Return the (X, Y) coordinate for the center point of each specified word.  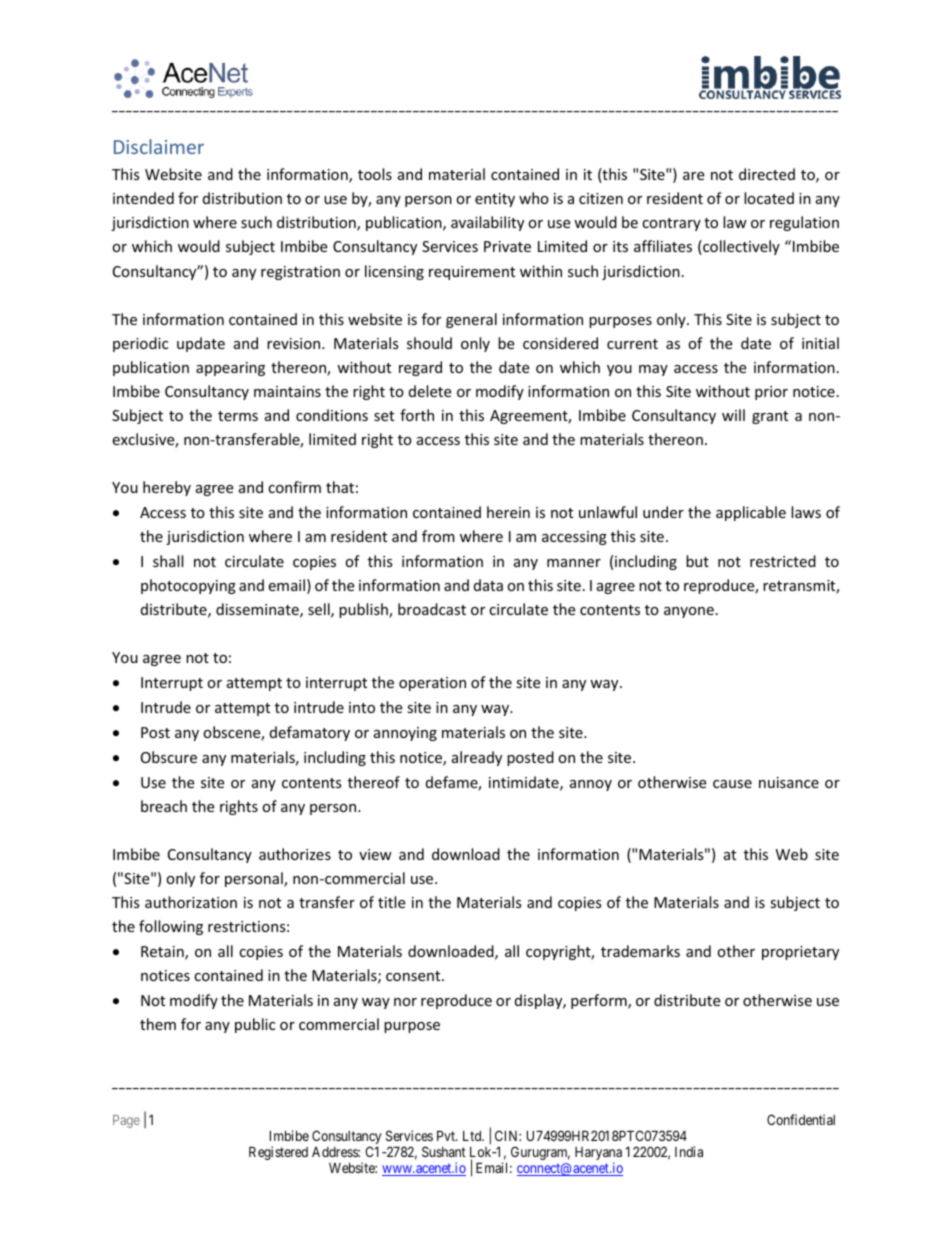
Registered (278, 1153)
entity (495, 200)
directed (767, 174)
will (733, 415)
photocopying (188, 586)
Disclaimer (159, 146)
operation (432, 684)
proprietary (800, 953)
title (391, 902)
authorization (191, 902)
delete (430, 391)
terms (238, 416)
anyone (689, 612)
